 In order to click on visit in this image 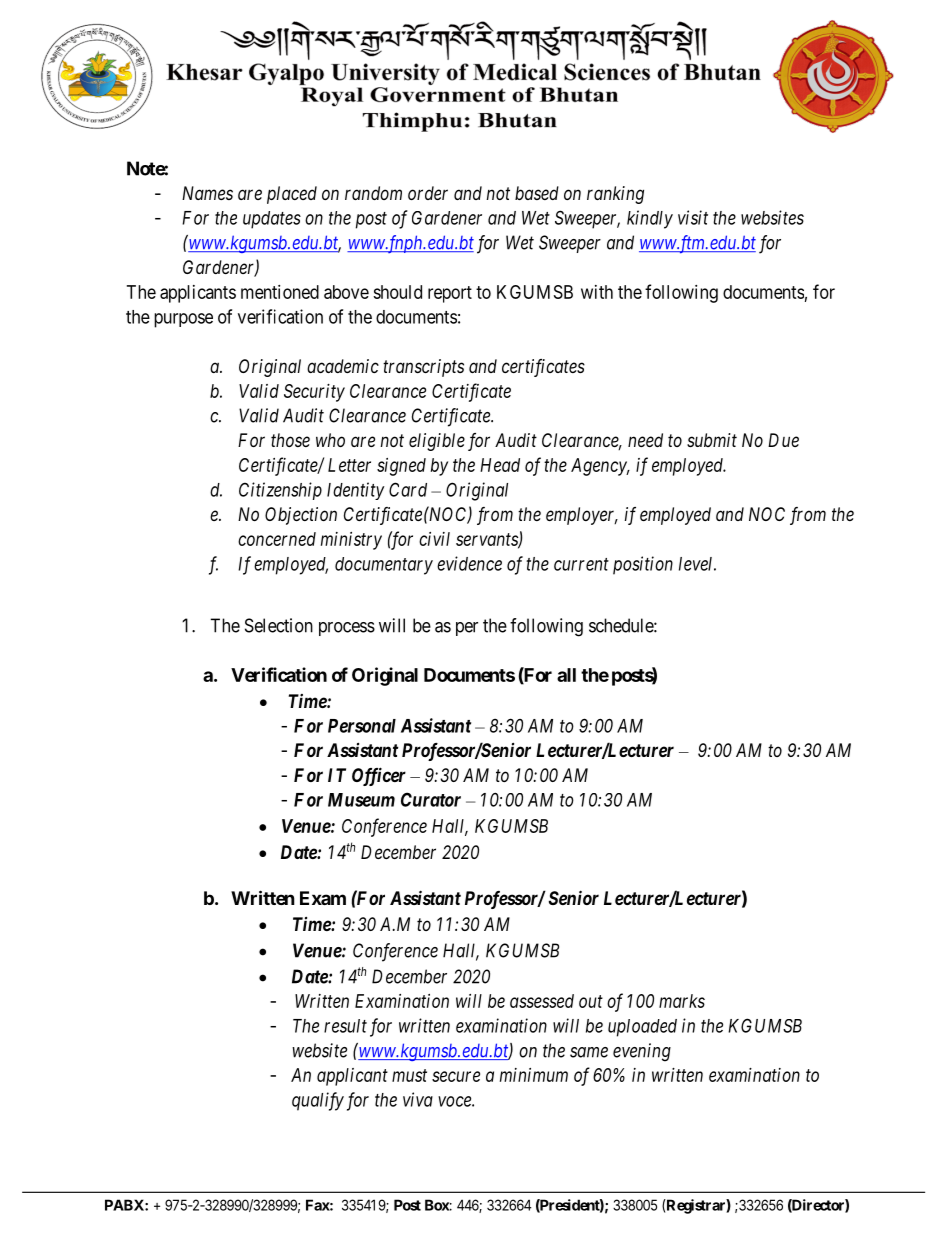, I will do `click(693, 217)`.
